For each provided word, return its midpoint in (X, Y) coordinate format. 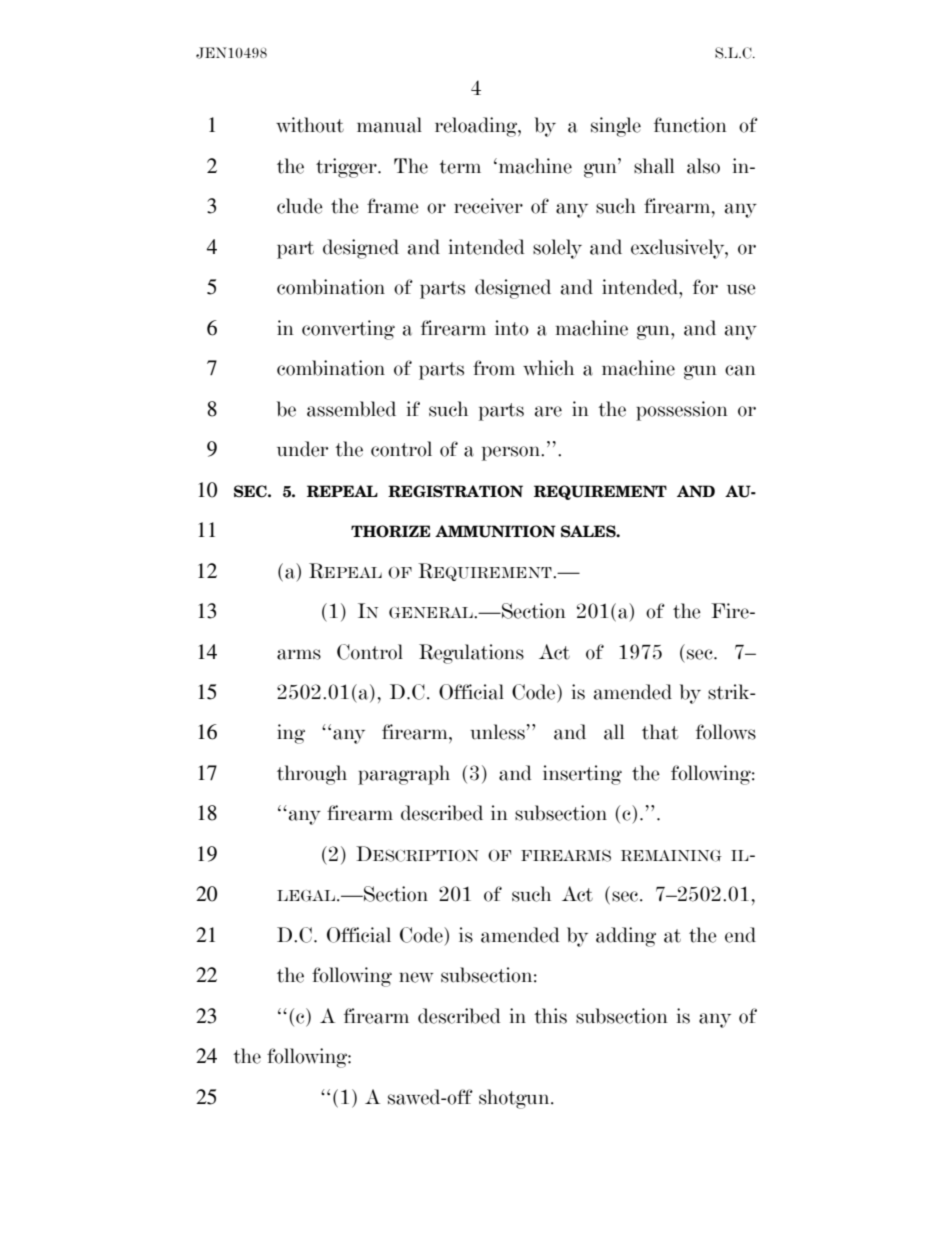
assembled (351, 409)
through (312, 775)
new (416, 977)
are (548, 411)
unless (497, 732)
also (703, 166)
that (660, 732)
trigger (347, 168)
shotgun (515, 1099)
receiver (488, 206)
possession (682, 411)
